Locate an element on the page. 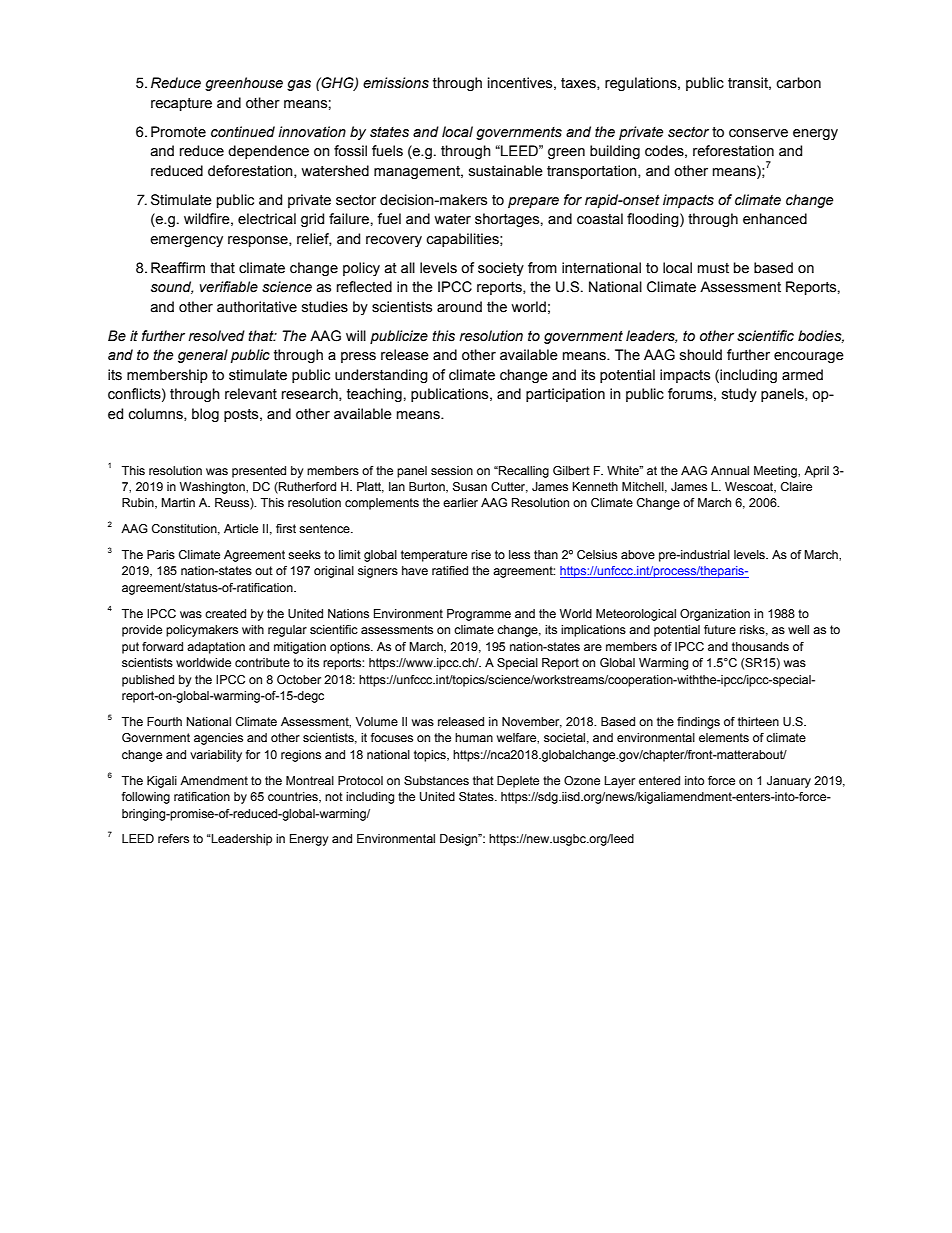  refers is located at coordinates (173, 838).
